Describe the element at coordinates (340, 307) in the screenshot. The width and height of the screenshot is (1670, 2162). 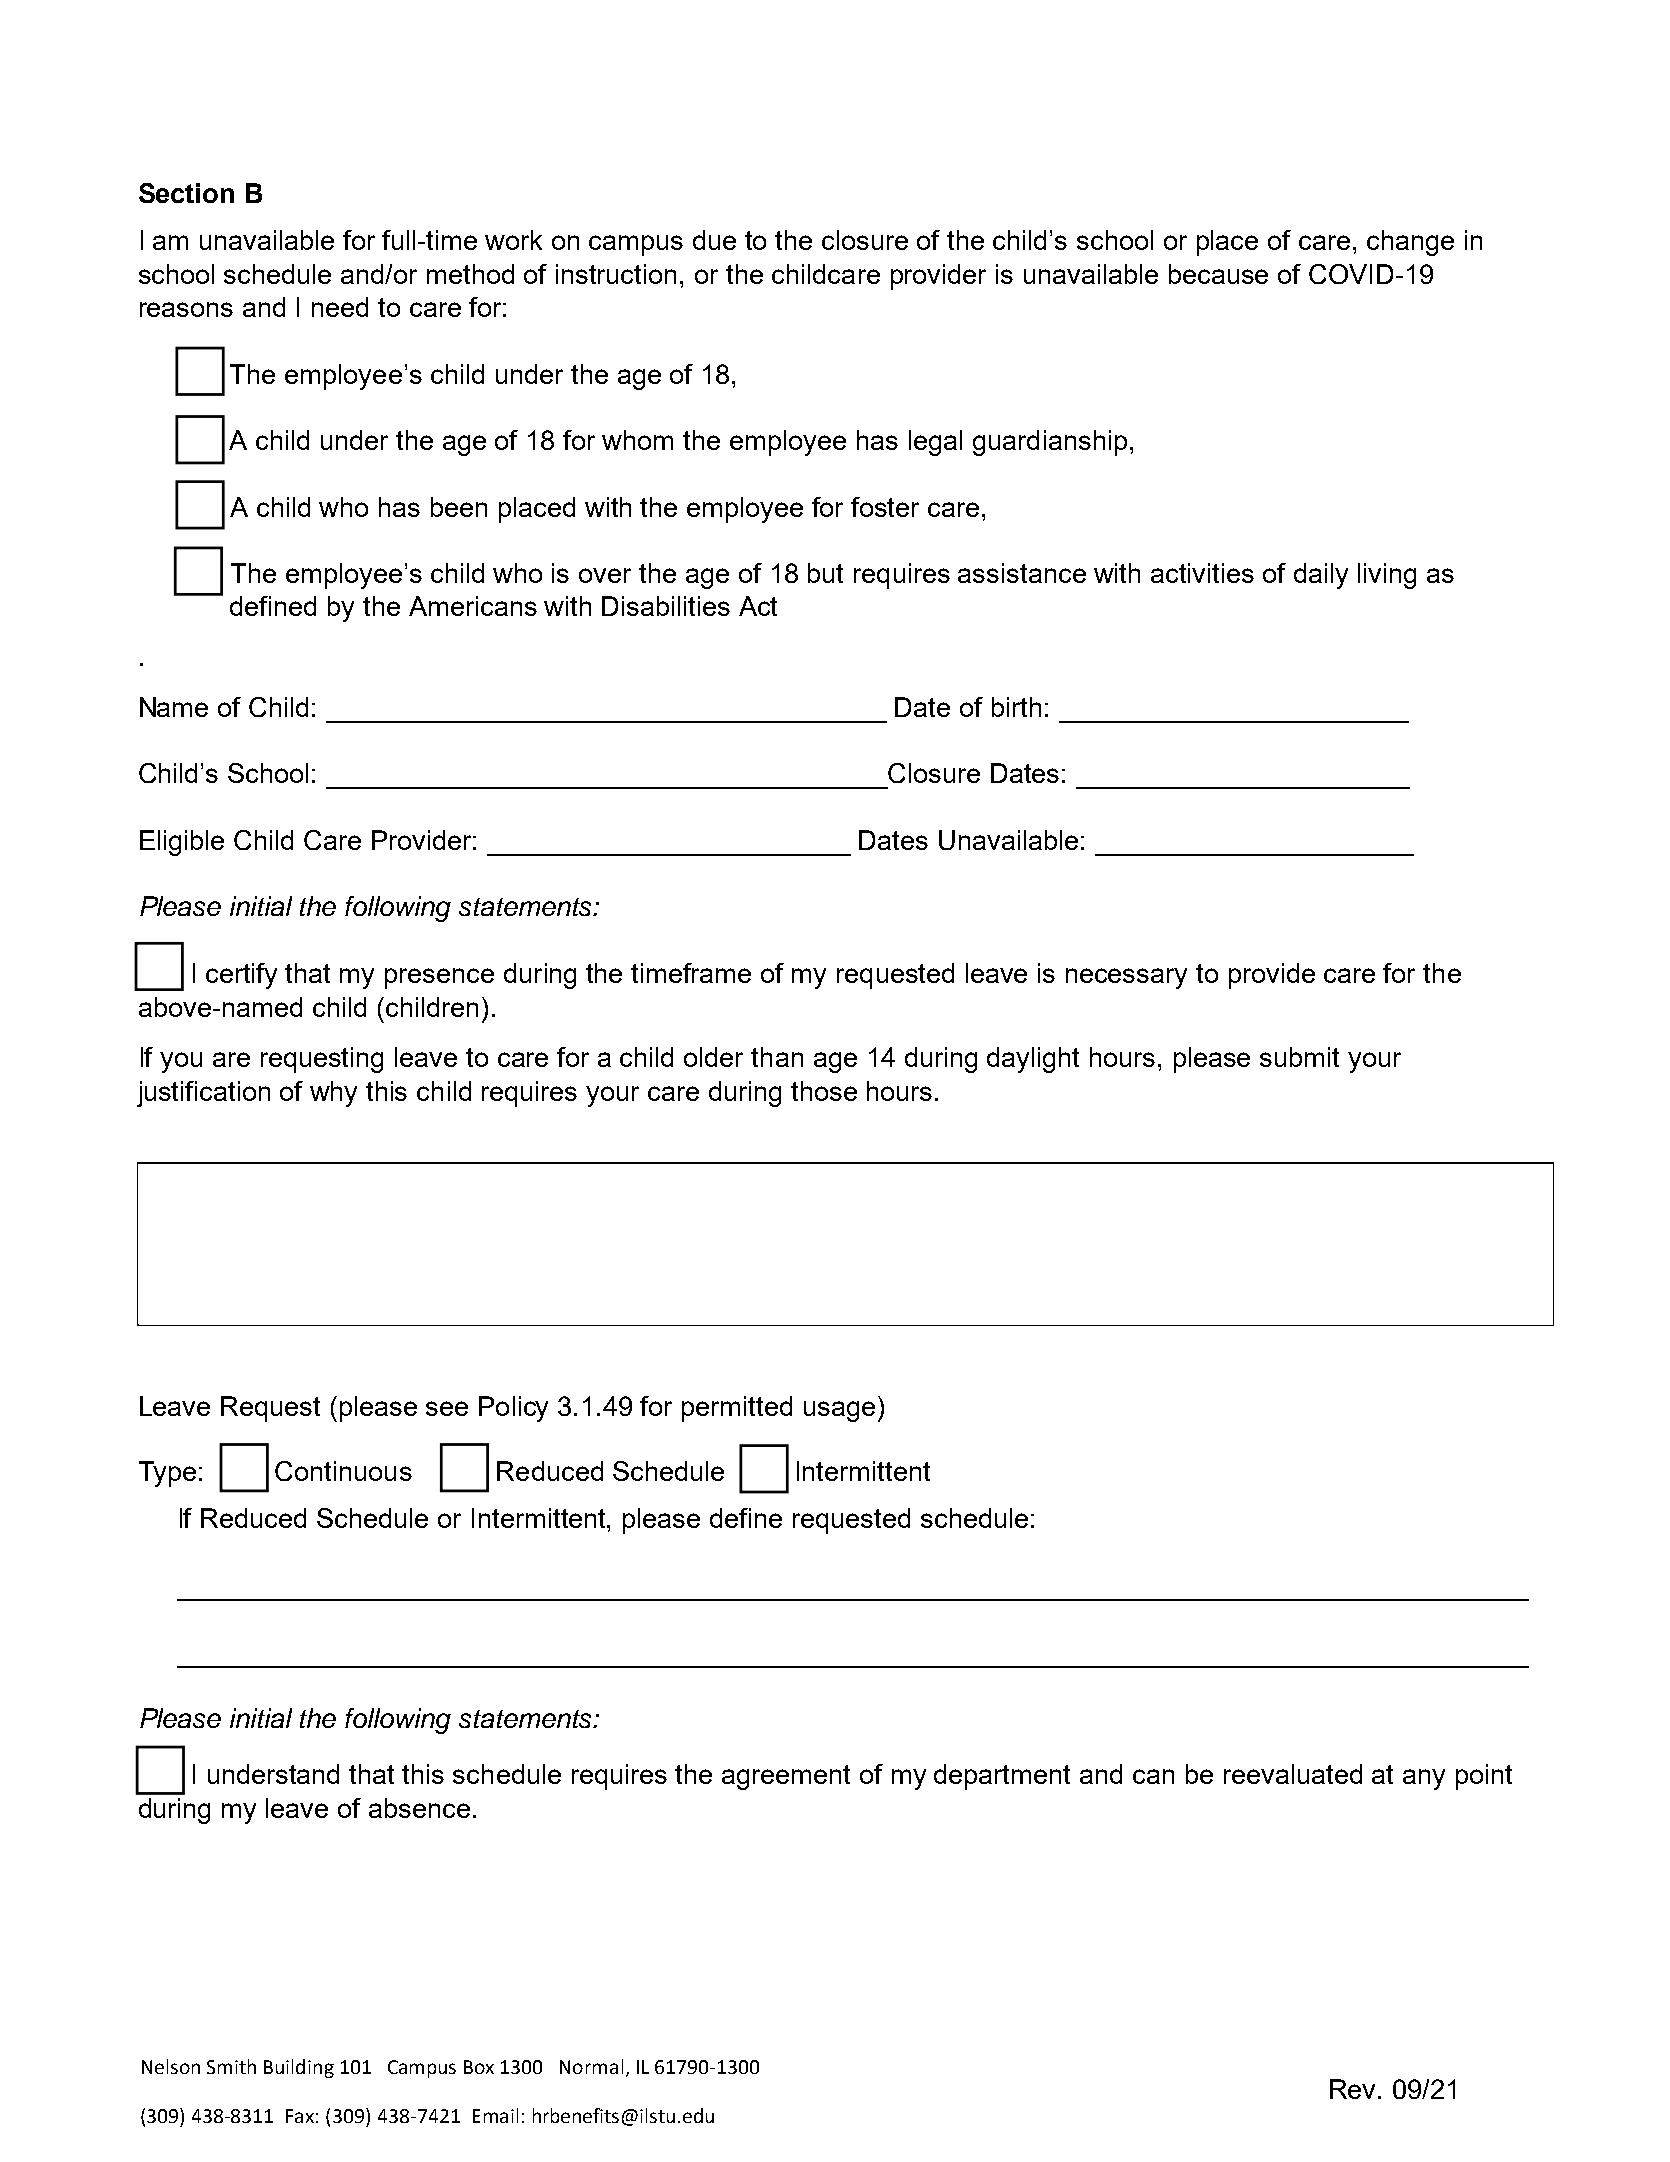
I see `need` at that location.
